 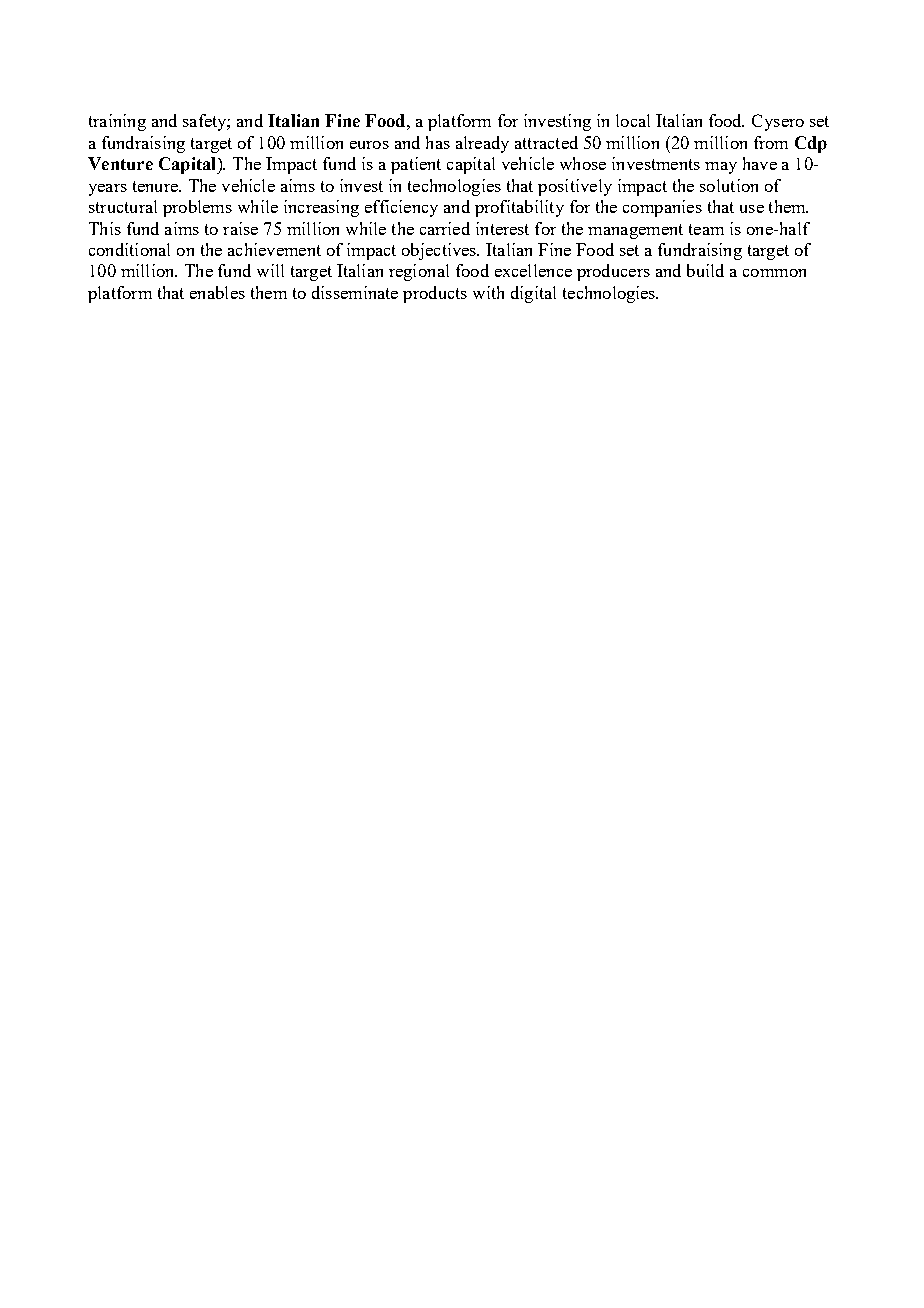 What do you see at coordinates (706, 229) in the image?
I see `team` at bounding box center [706, 229].
